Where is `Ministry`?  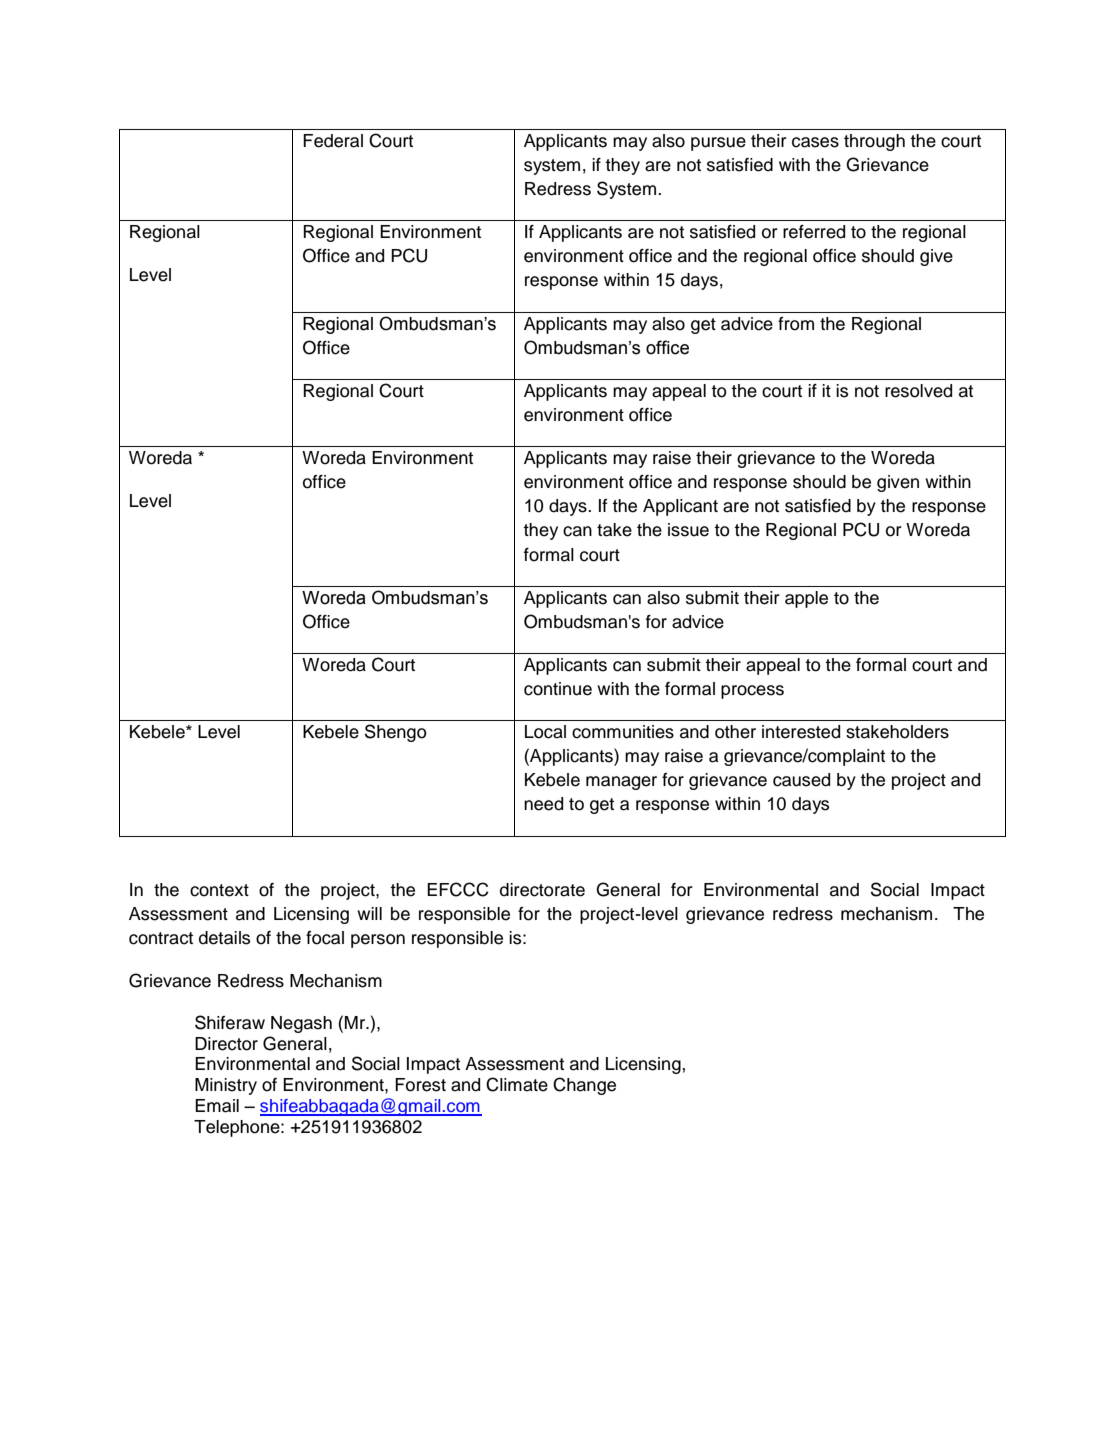
Ministry is located at coordinates (226, 1086).
